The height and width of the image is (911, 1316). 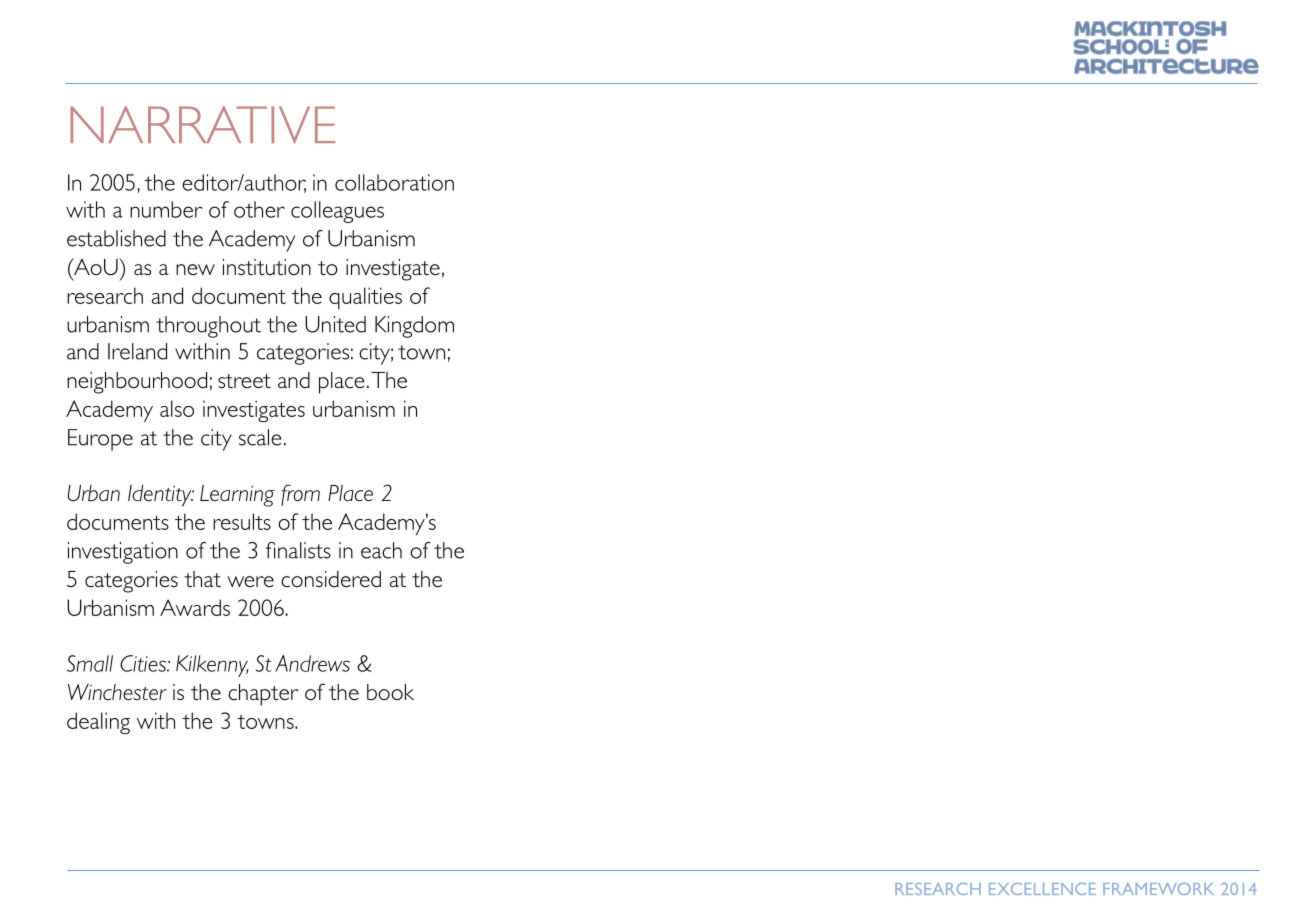 I want to click on book, so click(x=390, y=692).
